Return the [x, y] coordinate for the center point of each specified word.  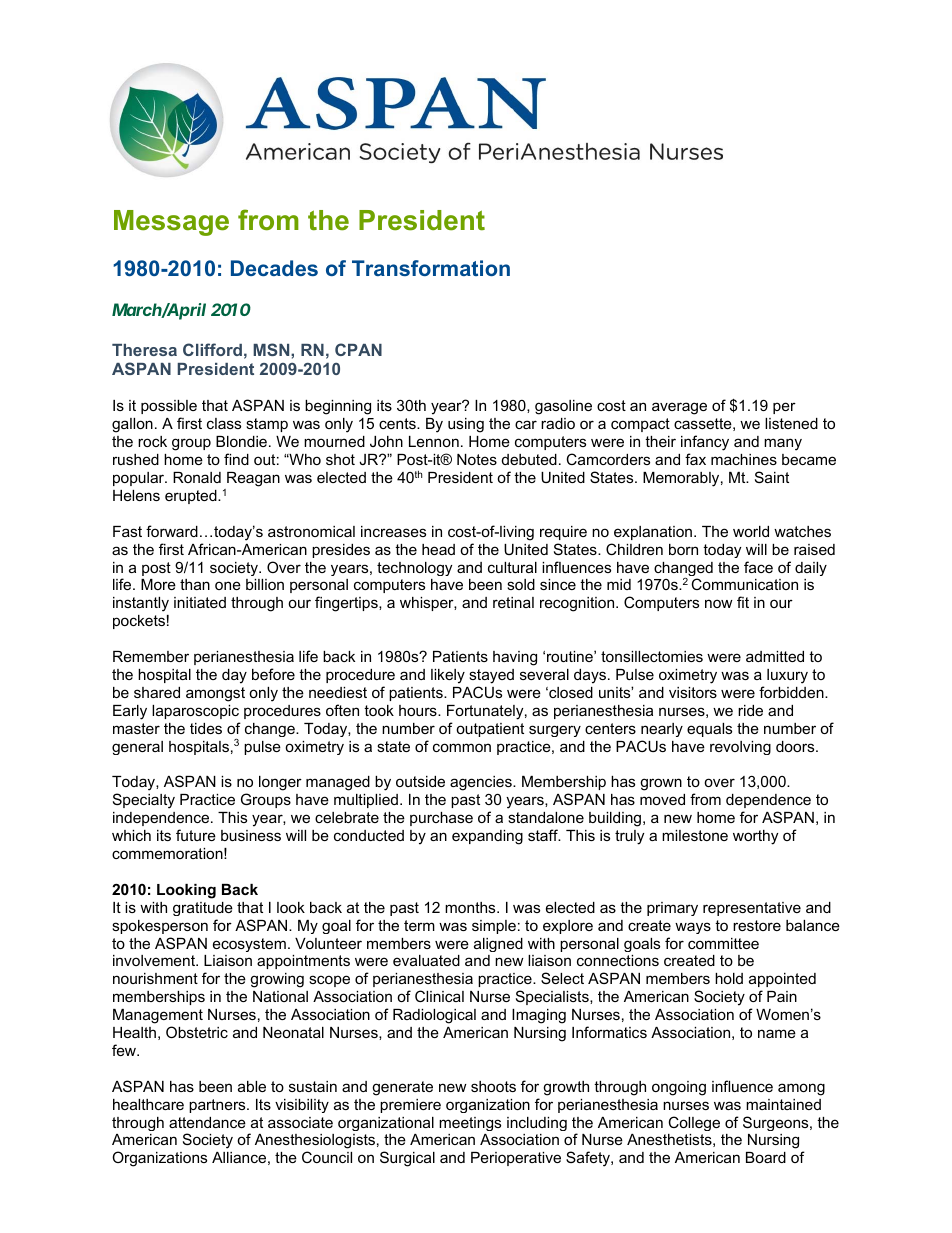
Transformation [431, 268]
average [679, 408]
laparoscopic [195, 712]
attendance [207, 1122]
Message [171, 223]
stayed [491, 676]
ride [750, 710]
